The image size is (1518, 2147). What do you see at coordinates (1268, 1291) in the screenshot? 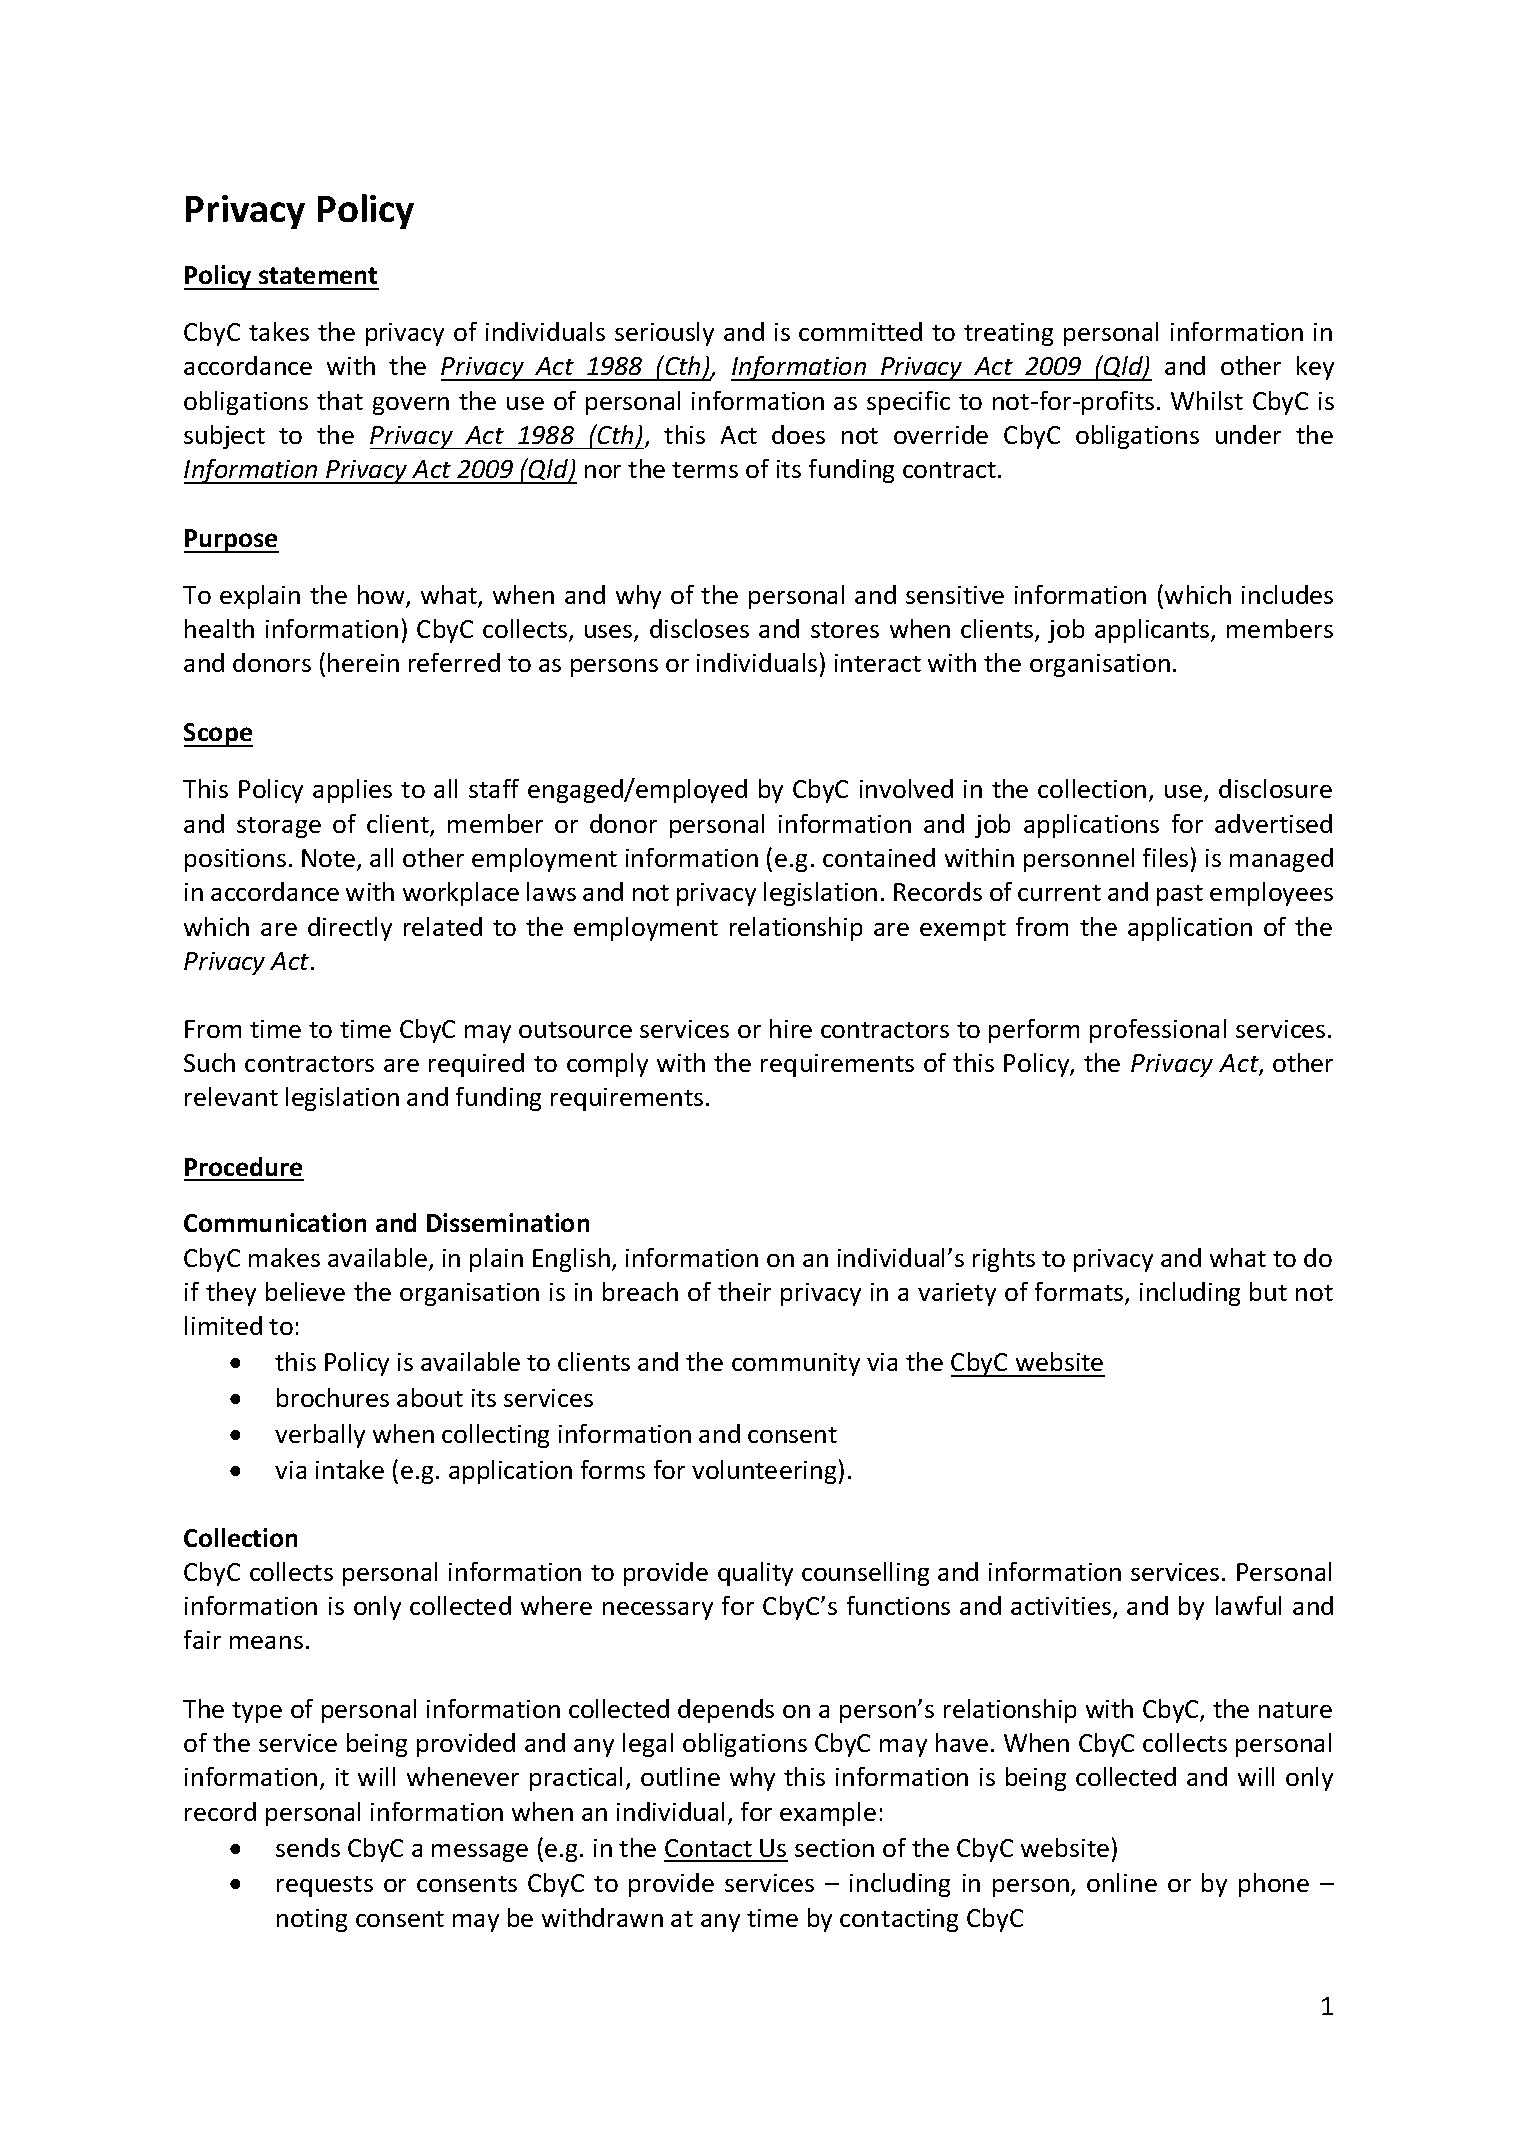
I see `but` at bounding box center [1268, 1291].
